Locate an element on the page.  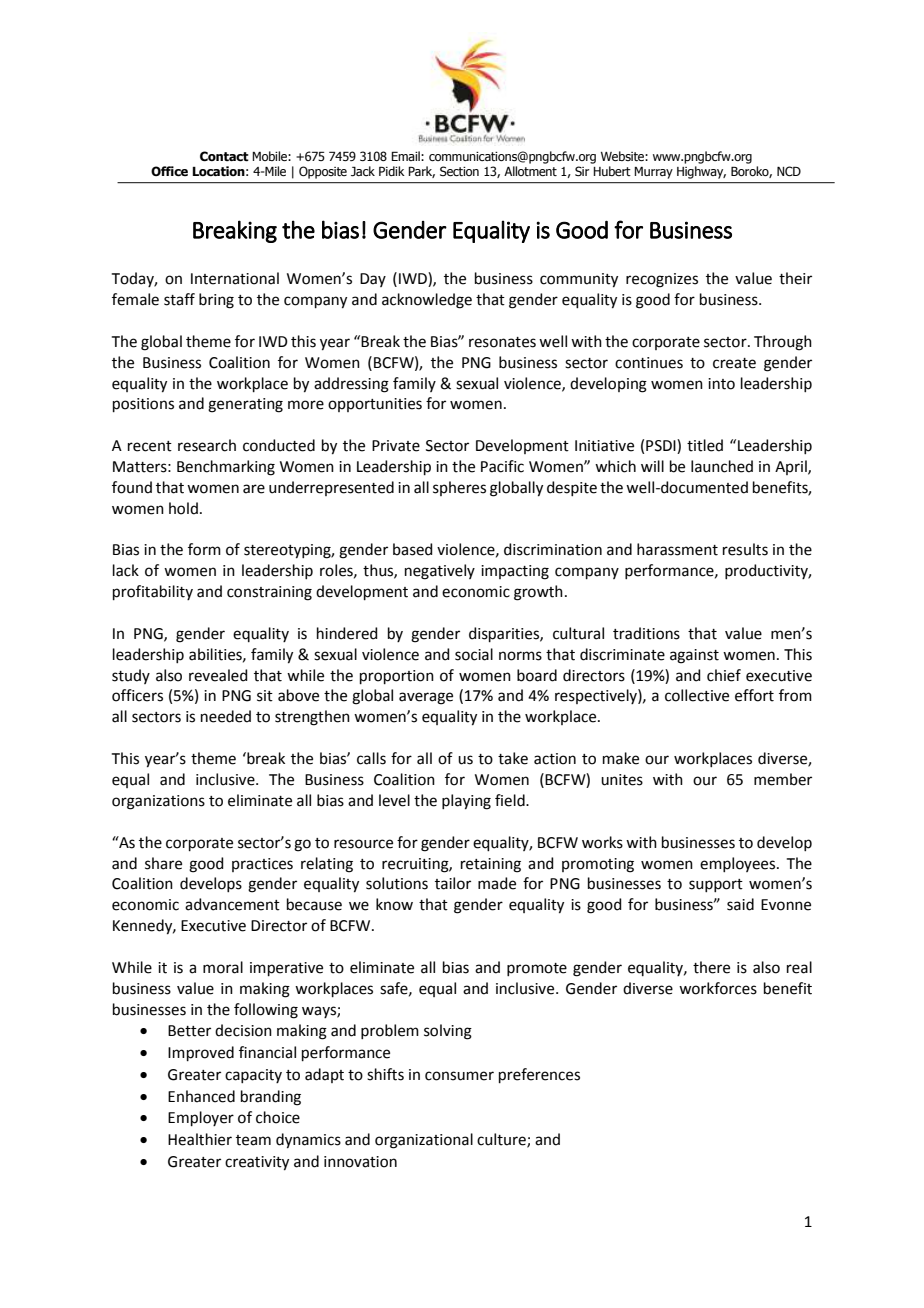
social is located at coordinates (474, 654).
